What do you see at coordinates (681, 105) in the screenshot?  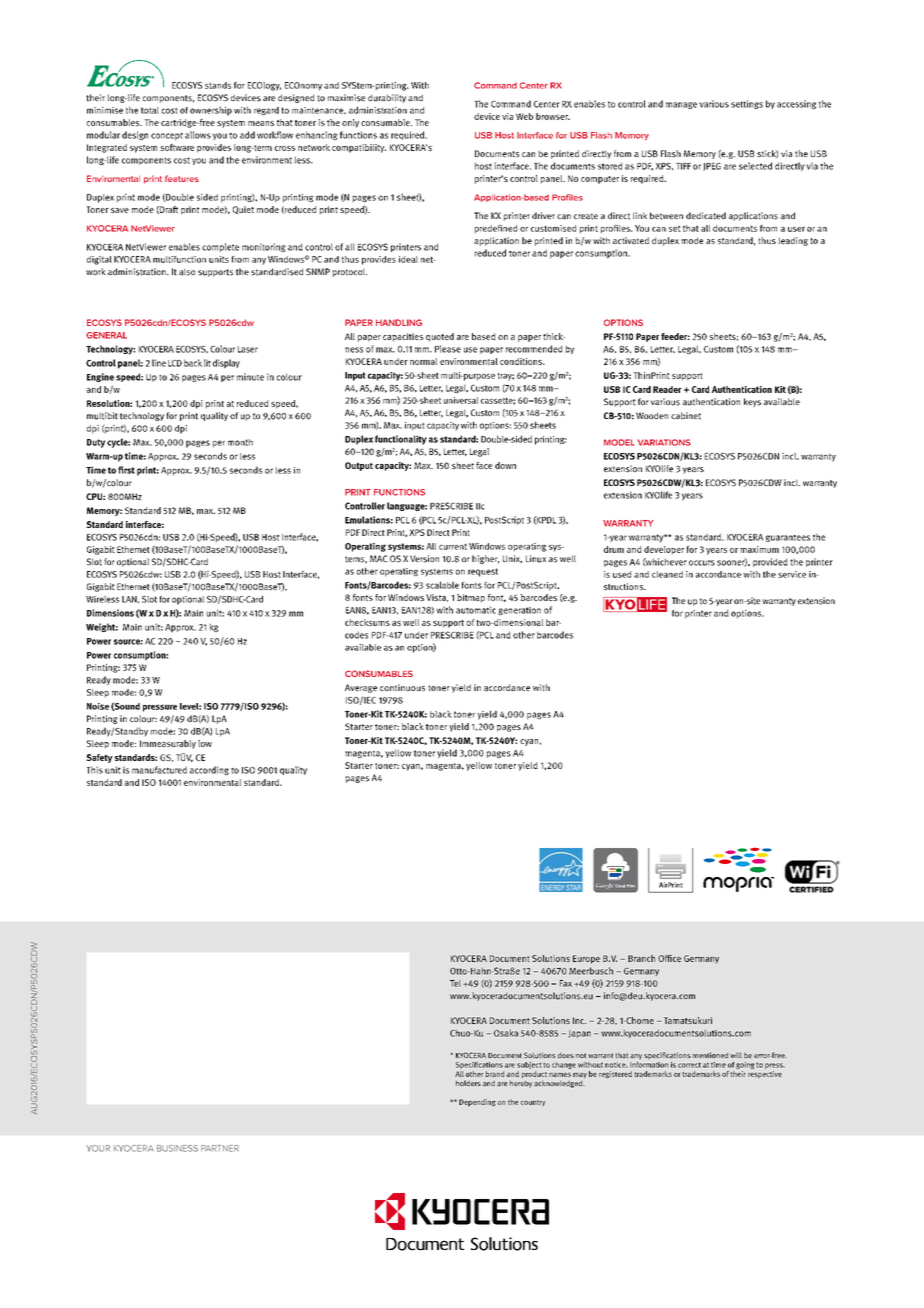 I see `manage` at bounding box center [681, 105].
